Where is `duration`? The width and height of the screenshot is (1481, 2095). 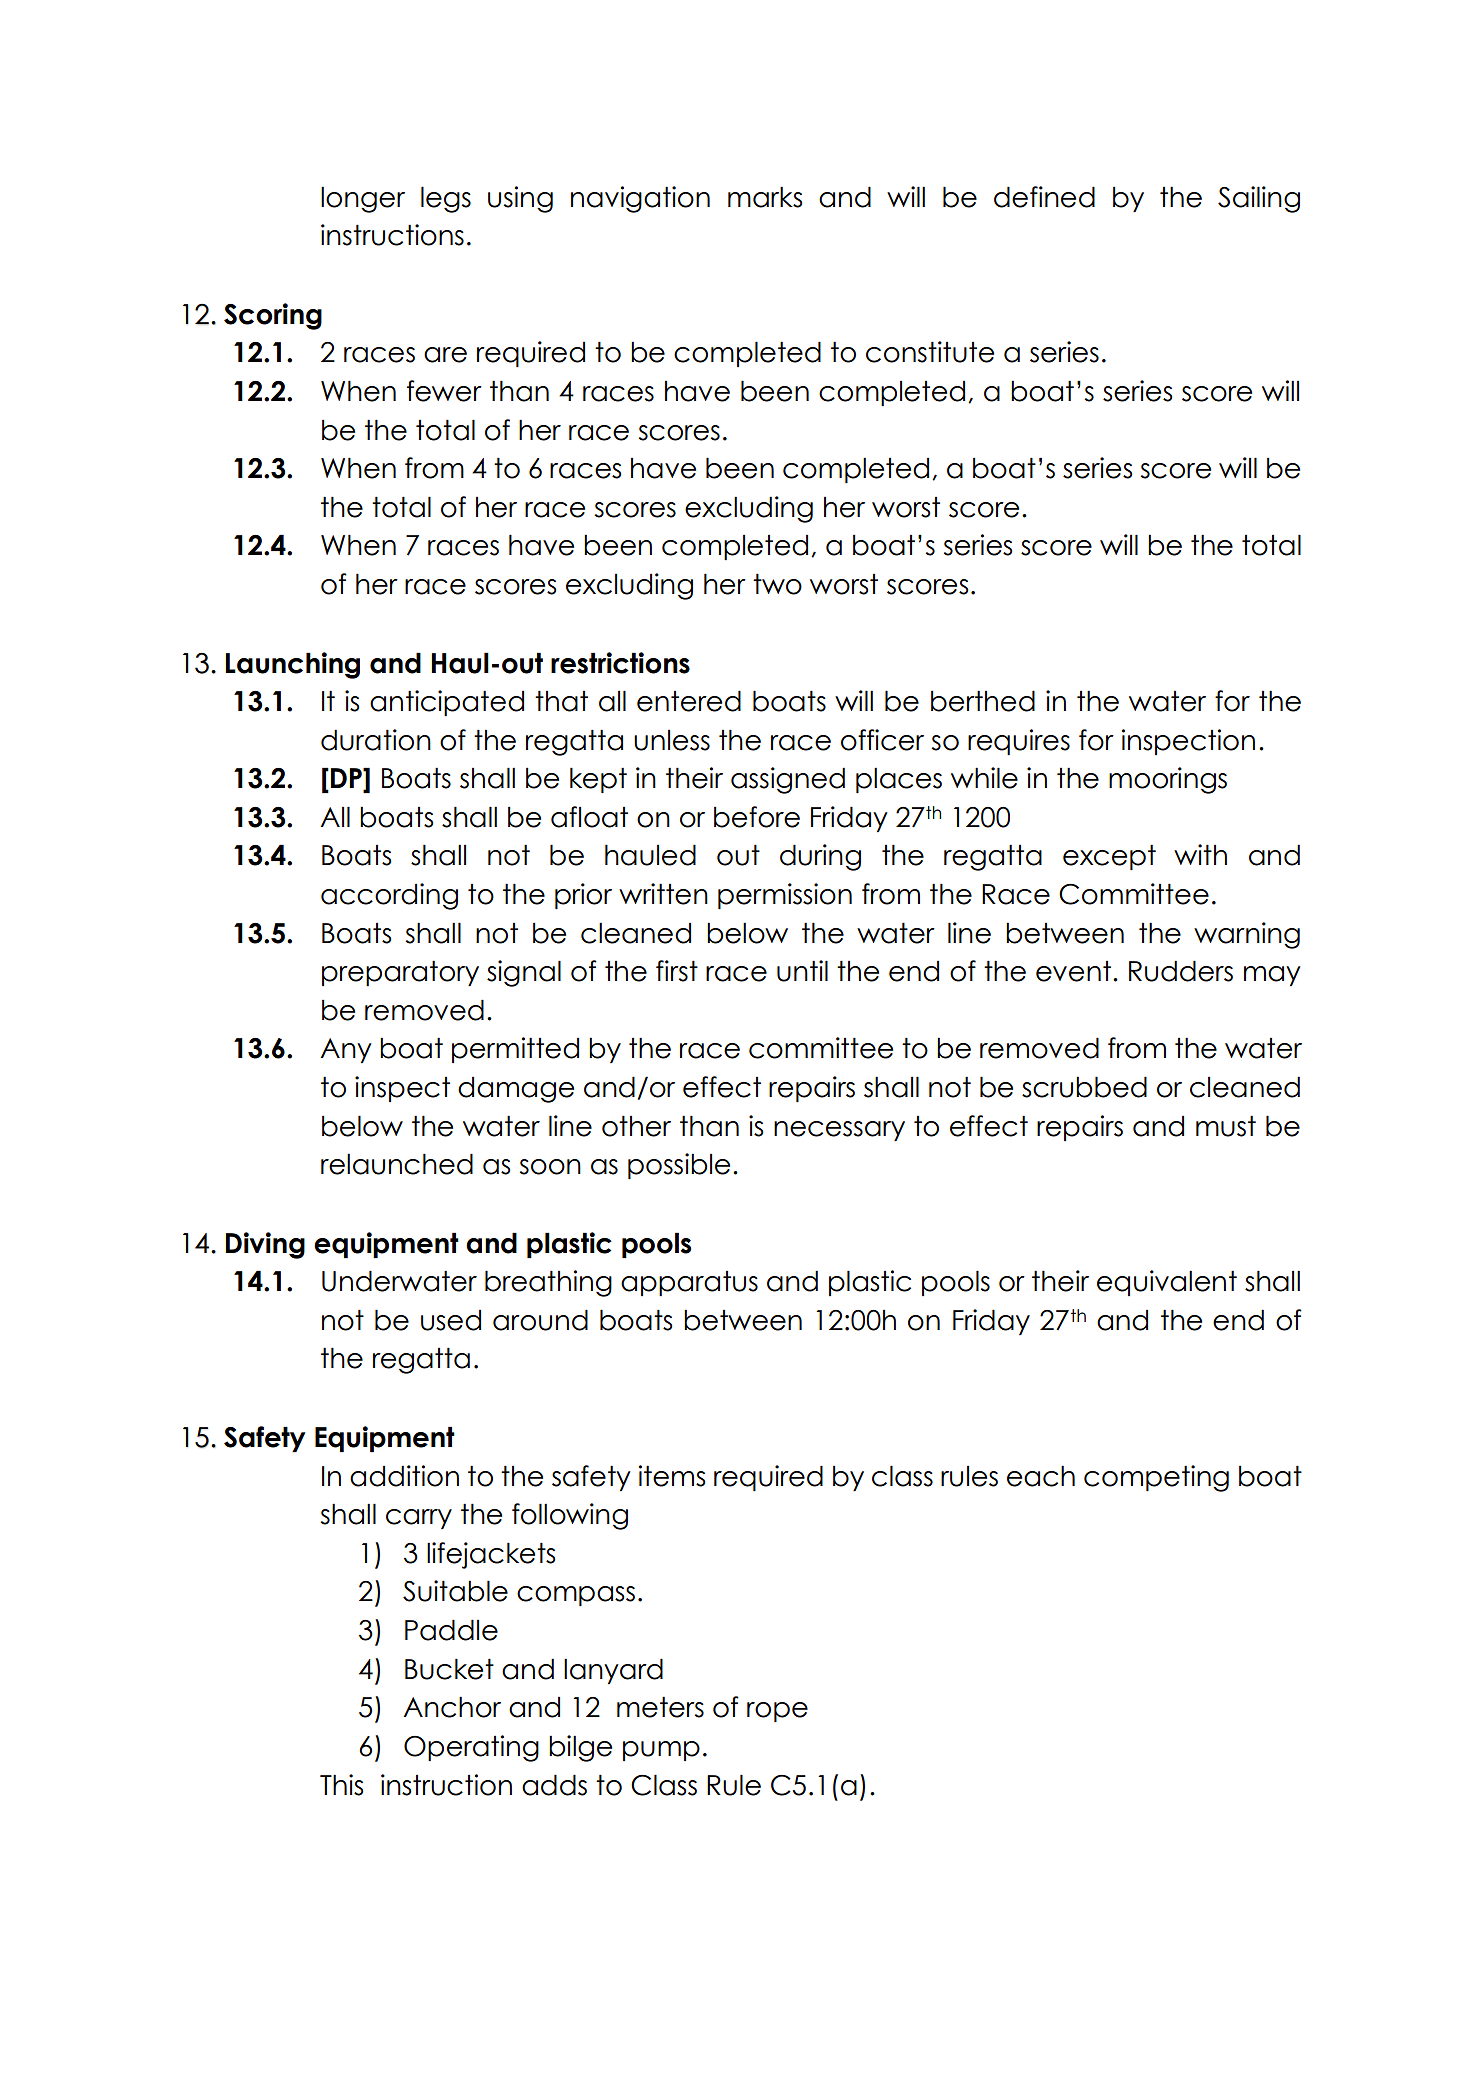
duration is located at coordinates (376, 740).
